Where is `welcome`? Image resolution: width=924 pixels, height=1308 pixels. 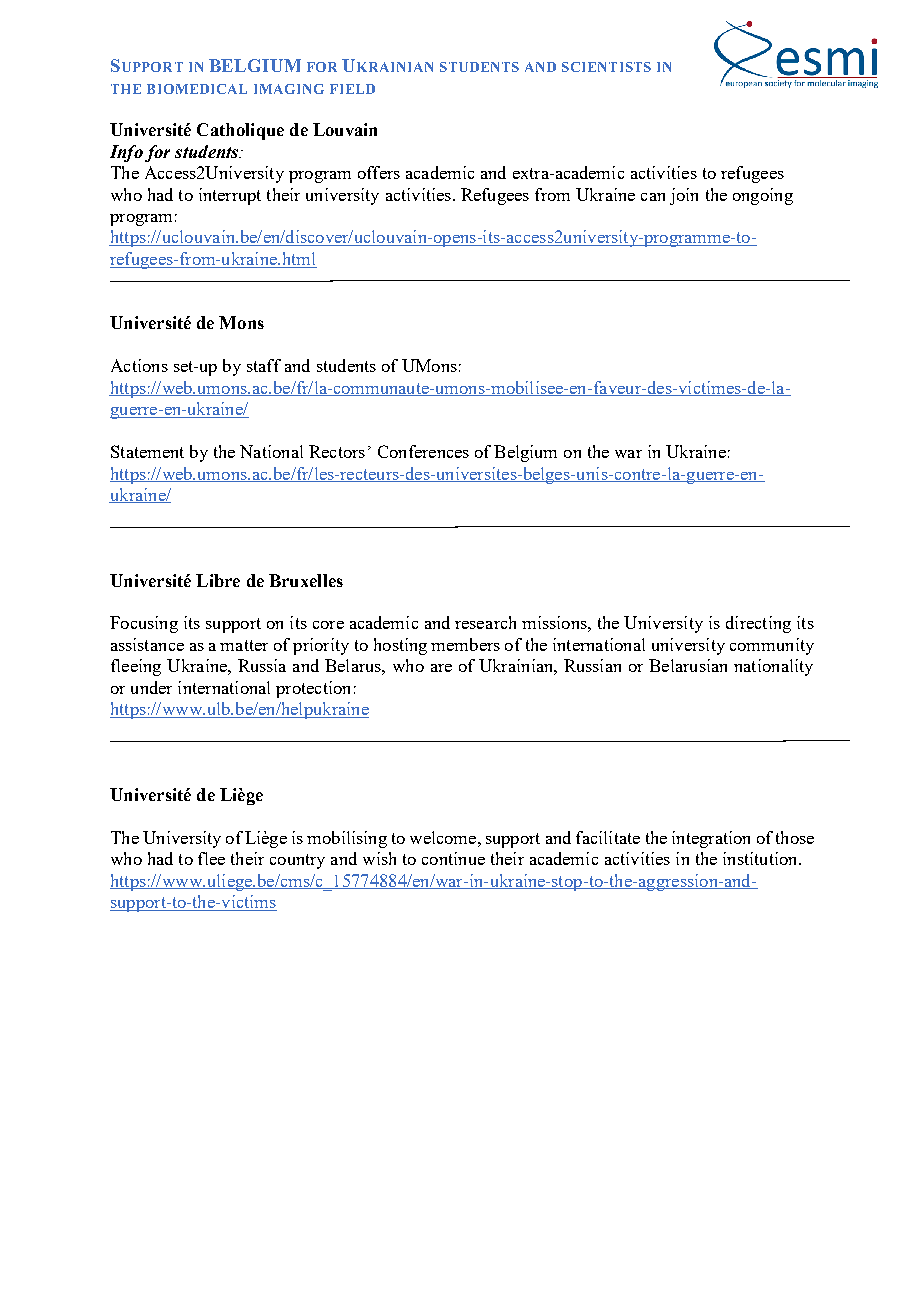
welcome is located at coordinates (444, 837).
